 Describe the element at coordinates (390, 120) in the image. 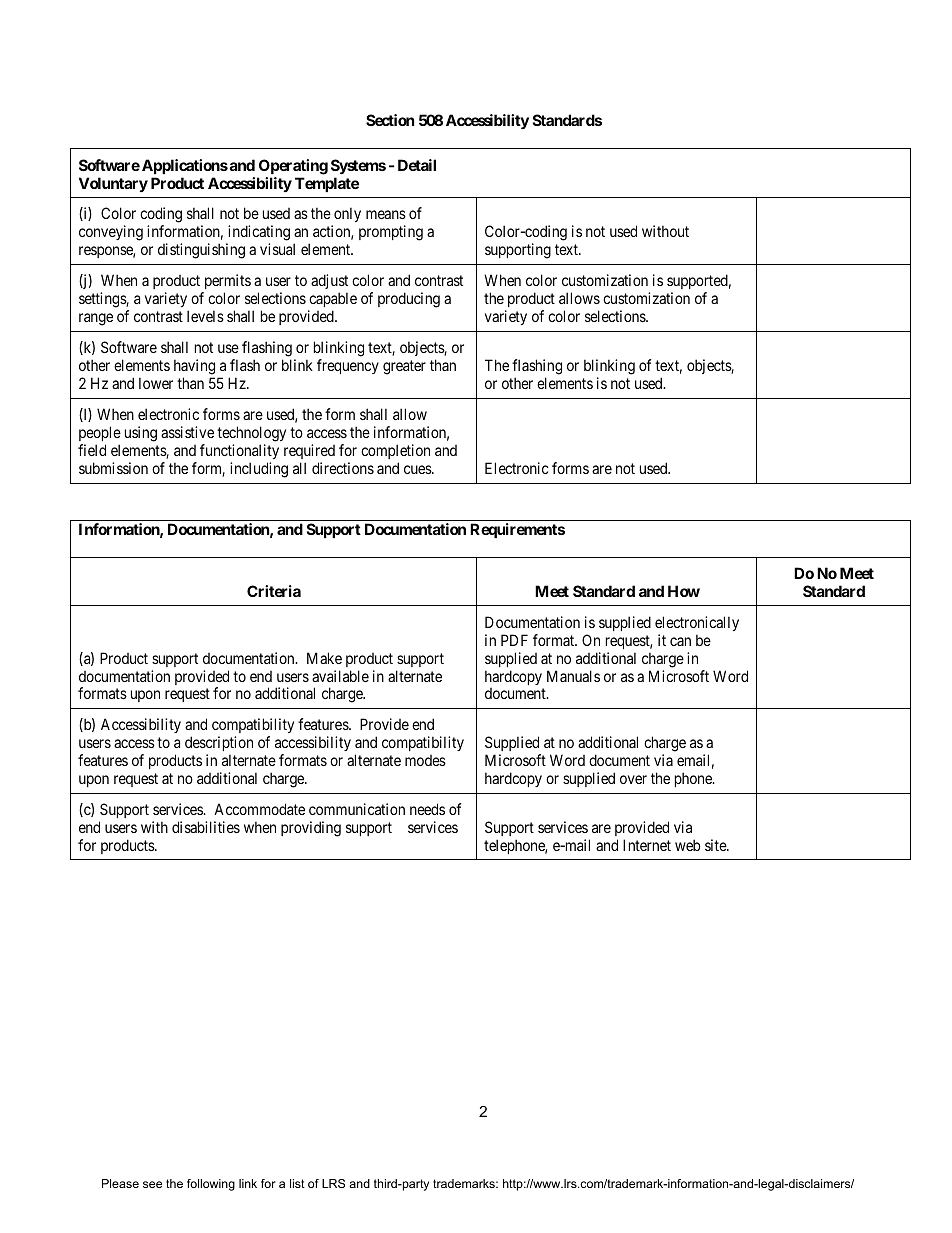

I see `Section` at that location.
